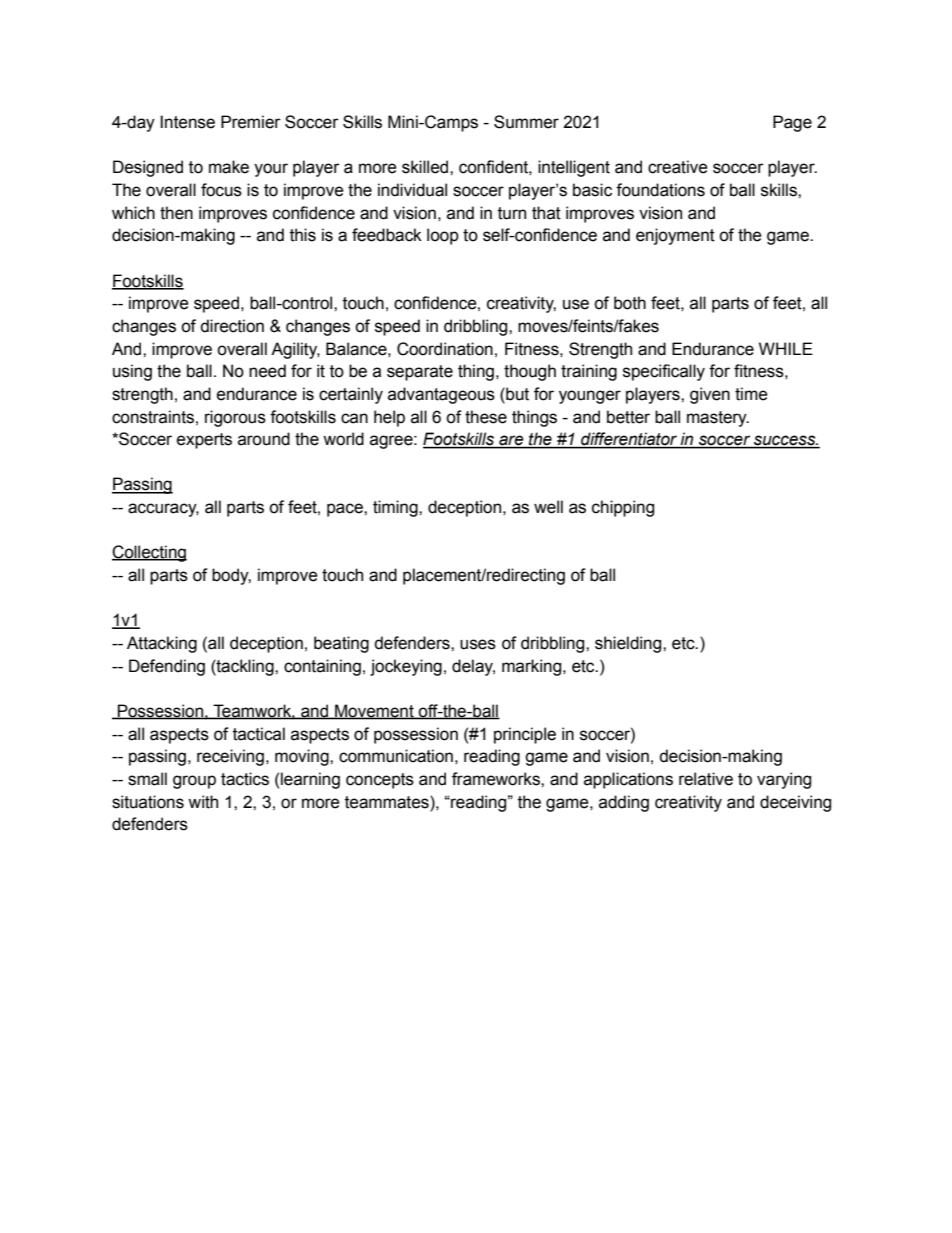 This page has height=1233, width=952. I want to click on mastery, so click(718, 419).
